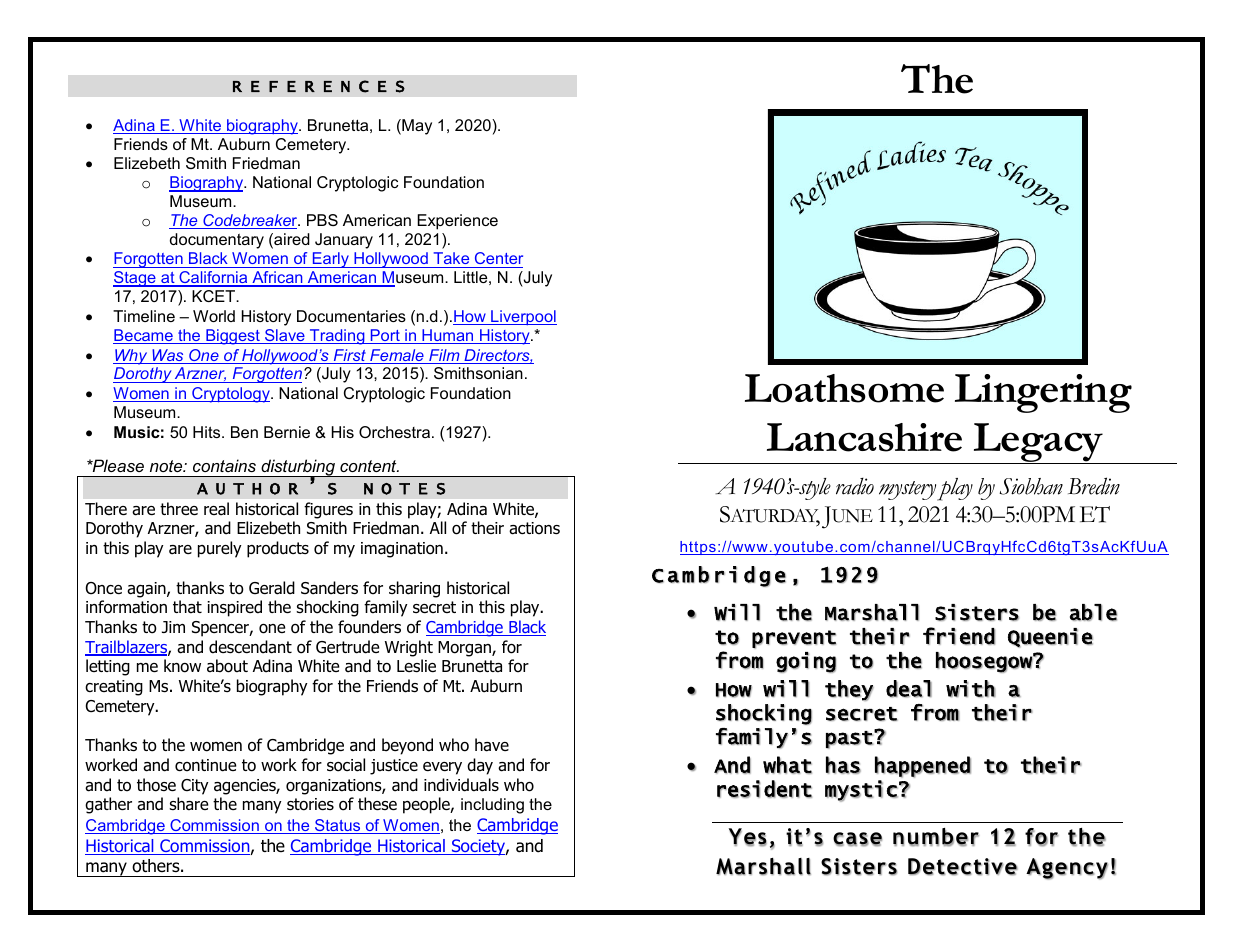  I want to click on Siobhan, so click(1031, 486).
